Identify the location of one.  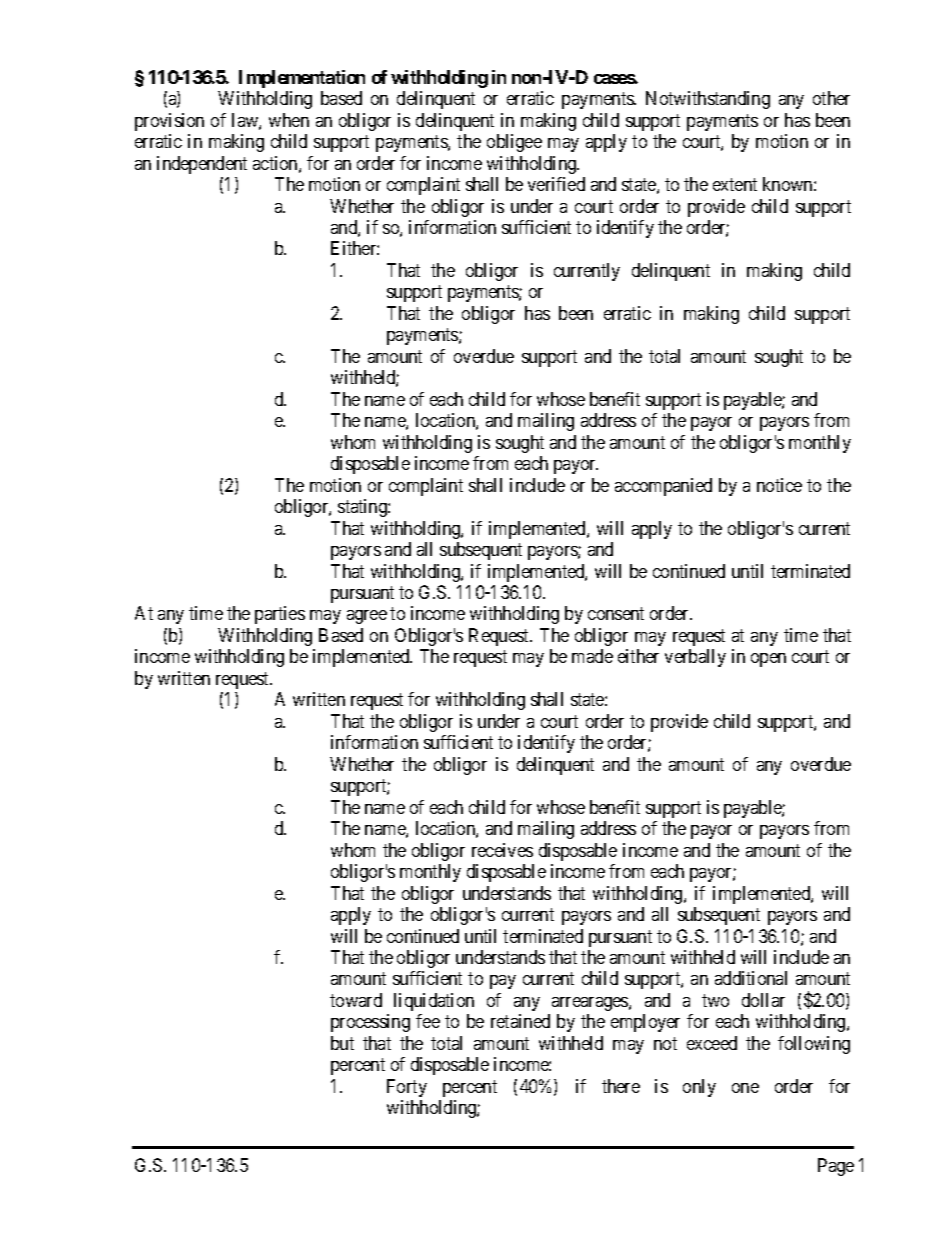
(745, 1088).
